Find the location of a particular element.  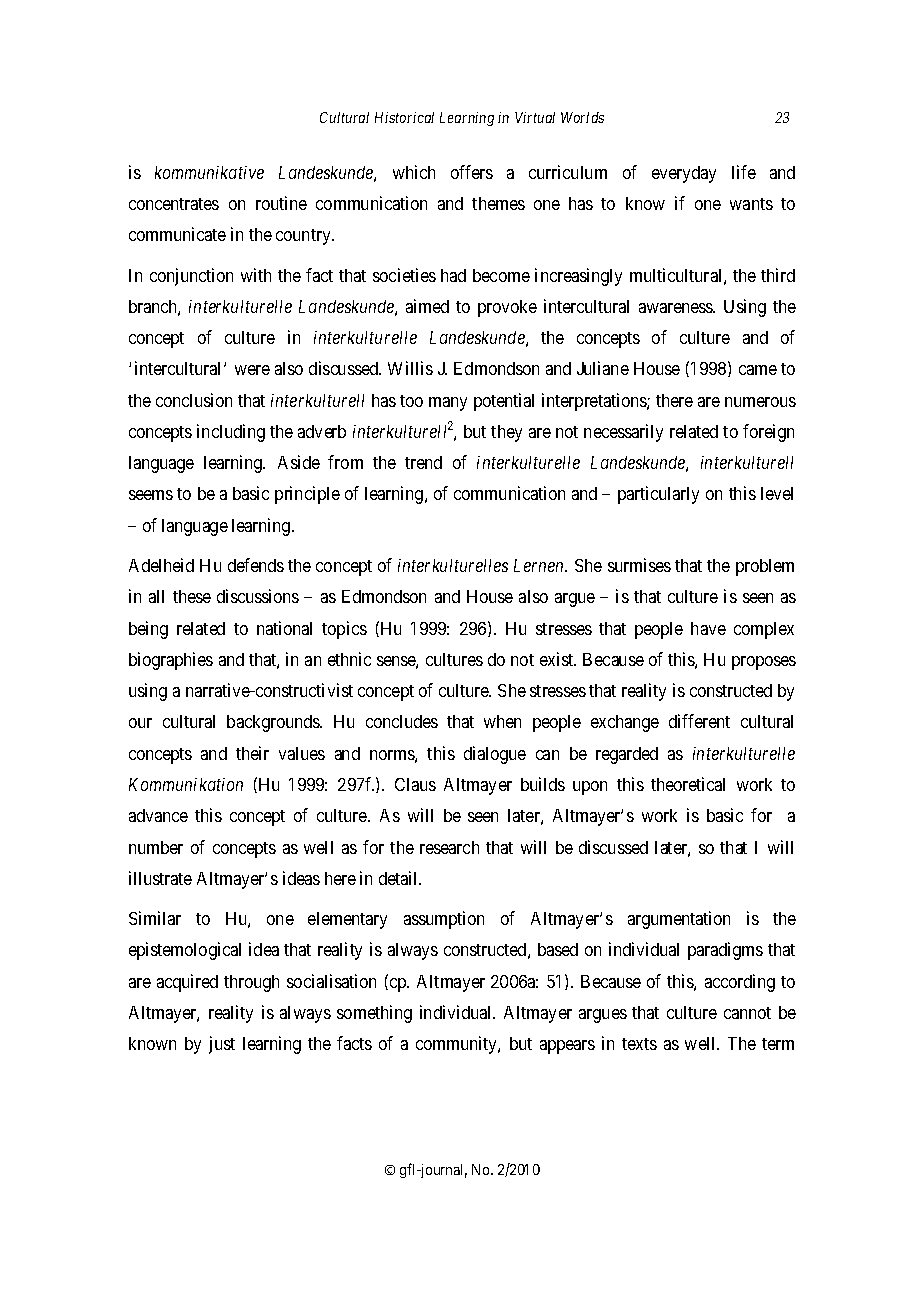

just is located at coordinates (222, 1045).
